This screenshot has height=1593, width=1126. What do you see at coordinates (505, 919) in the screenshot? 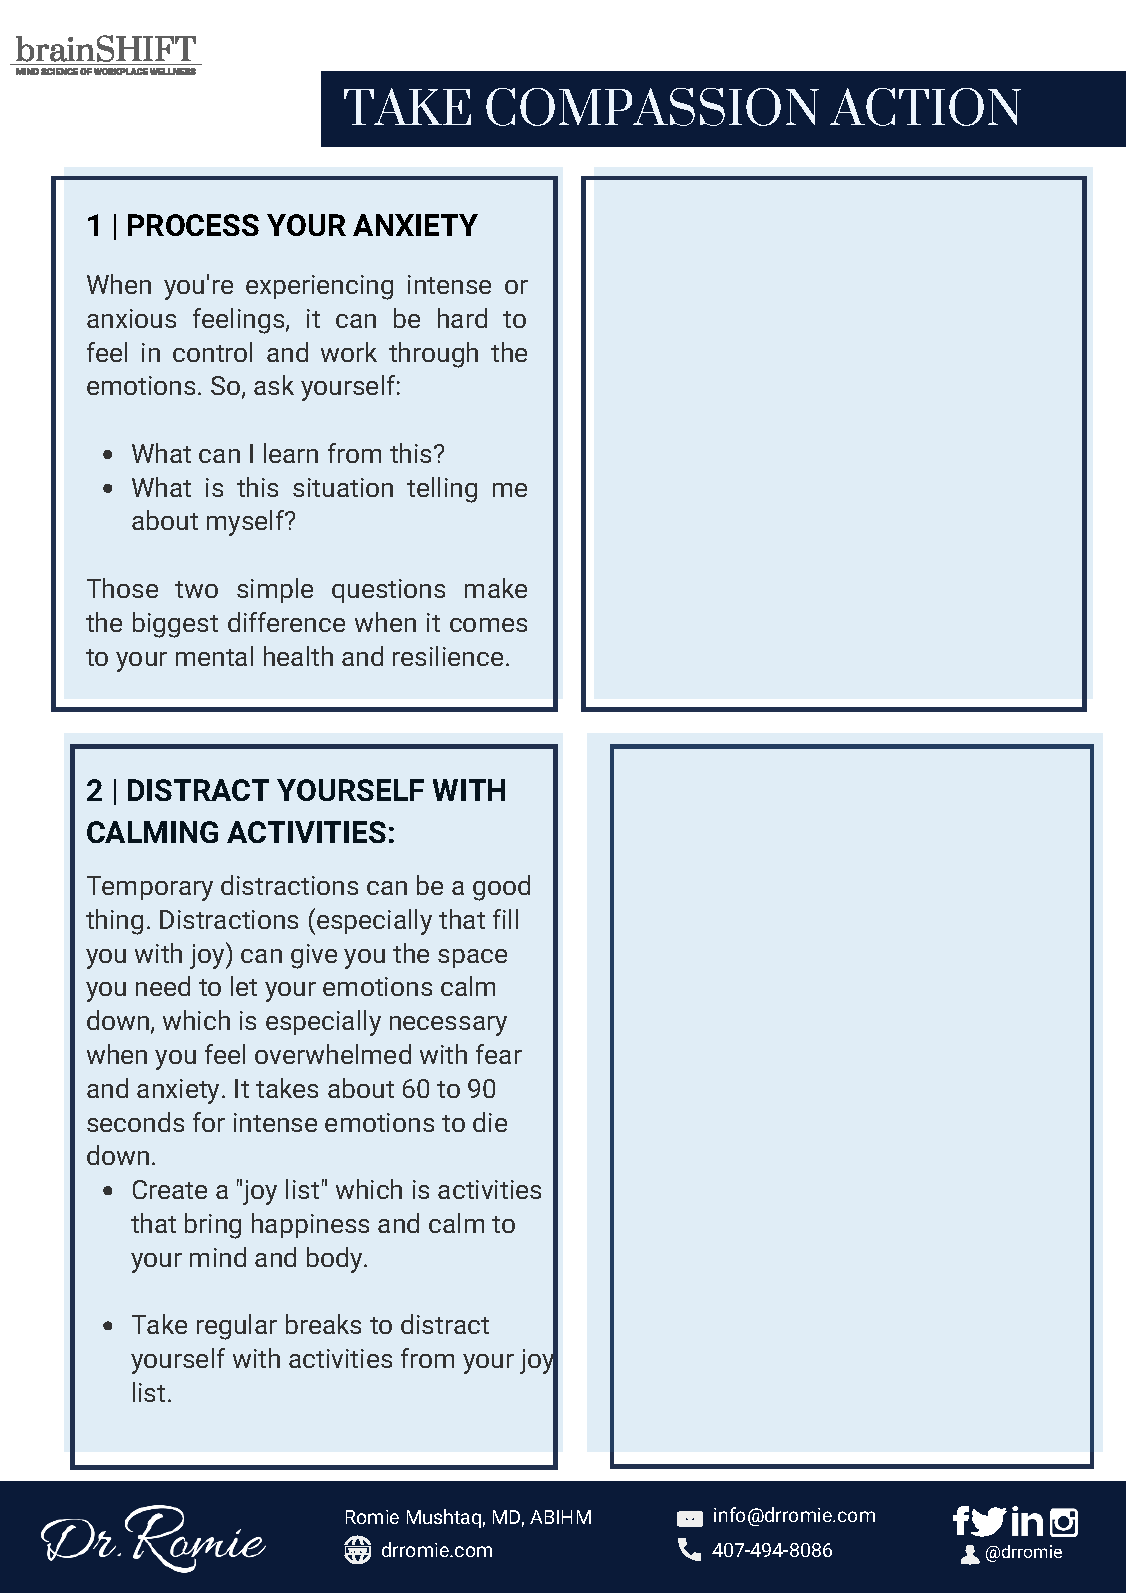
I see `fill` at bounding box center [505, 919].
